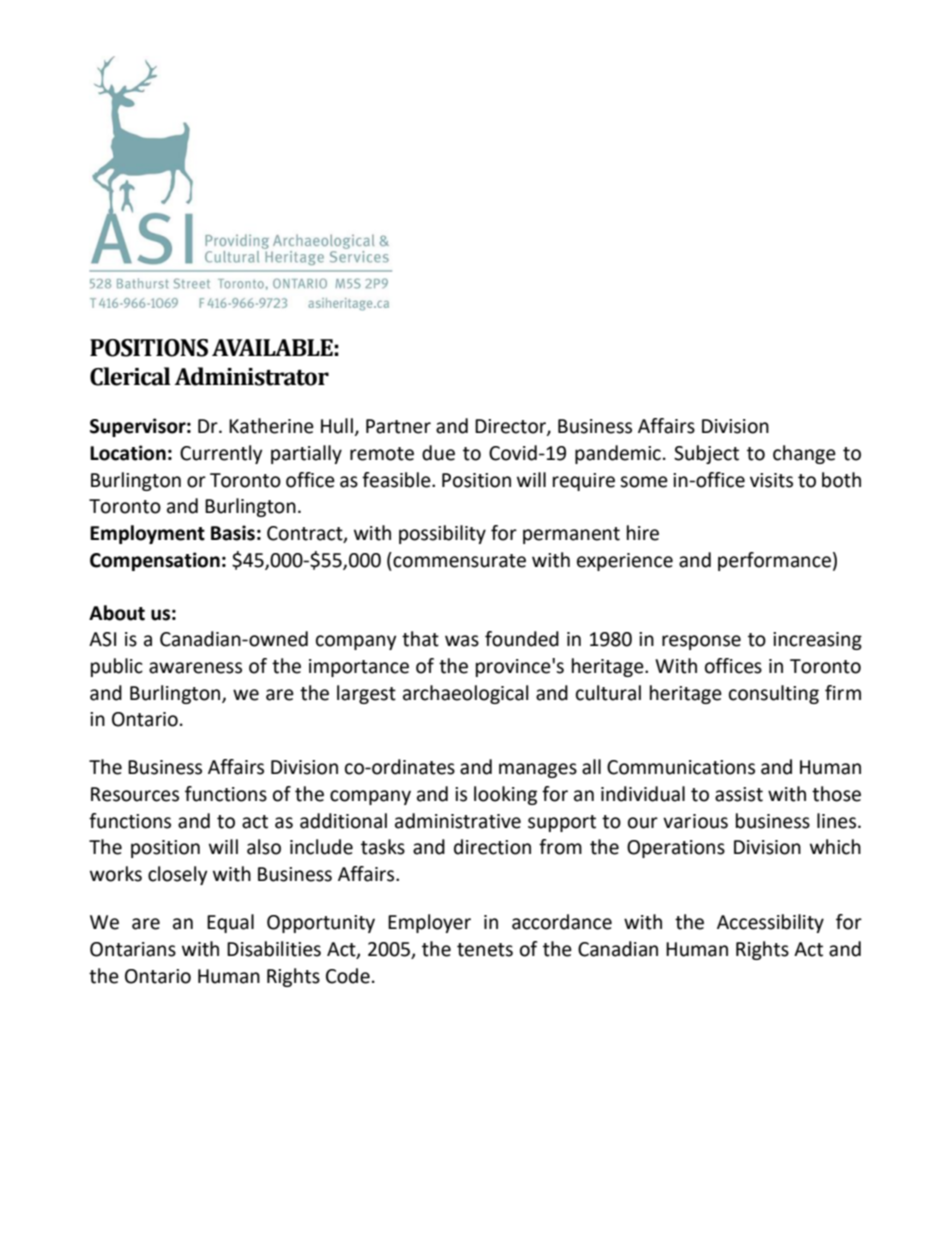  Describe the element at coordinates (774, 561) in the document. I see `performance` at that location.
